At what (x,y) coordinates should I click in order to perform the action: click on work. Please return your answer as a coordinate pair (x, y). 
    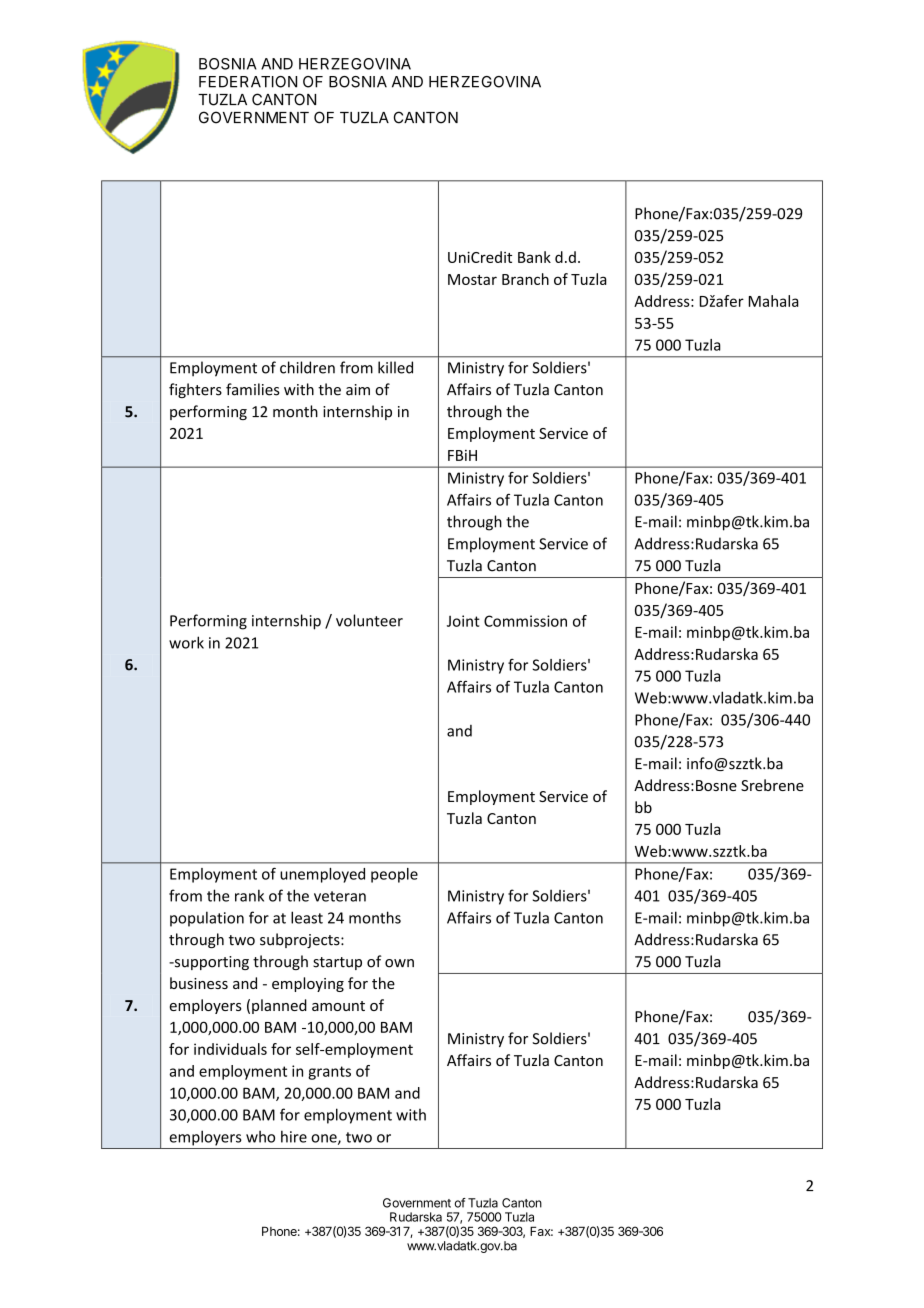
    Looking at the image, I should click on (186, 642).
